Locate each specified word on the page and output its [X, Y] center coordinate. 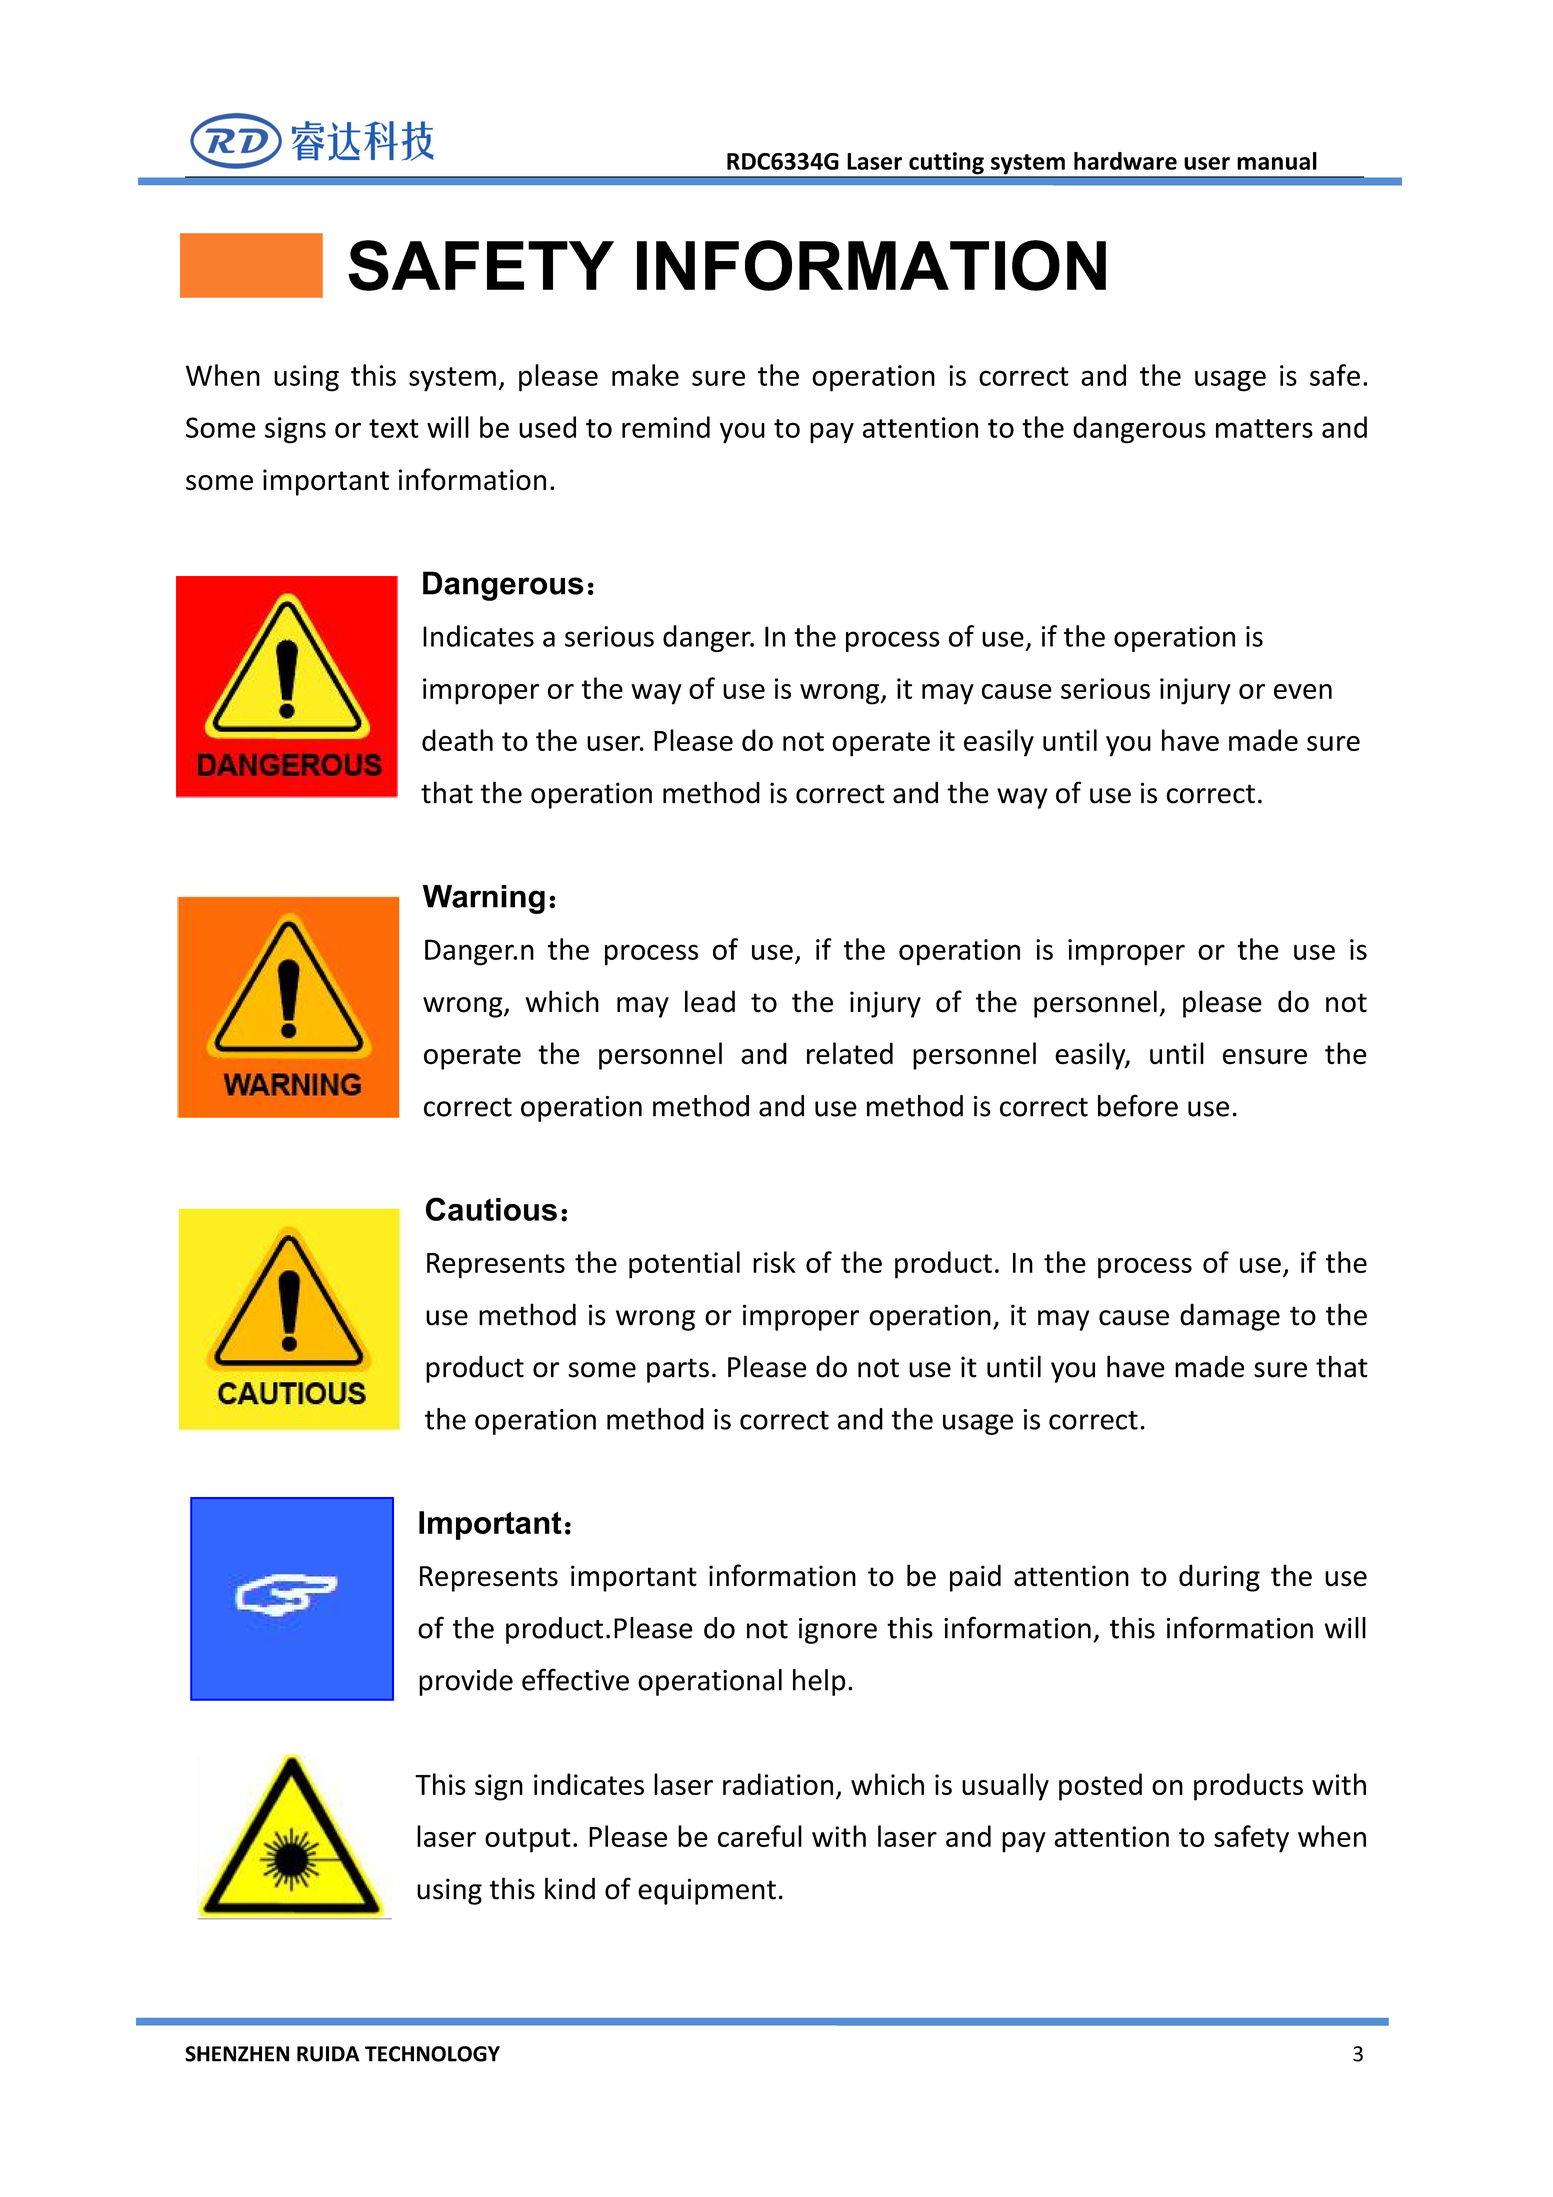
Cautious [491, 1209]
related [850, 1053]
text [394, 428]
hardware [1125, 161]
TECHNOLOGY [432, 2054]
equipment [707, 1891]
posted [1100, 1787]
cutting [946, 164]
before [1138, 1105]
